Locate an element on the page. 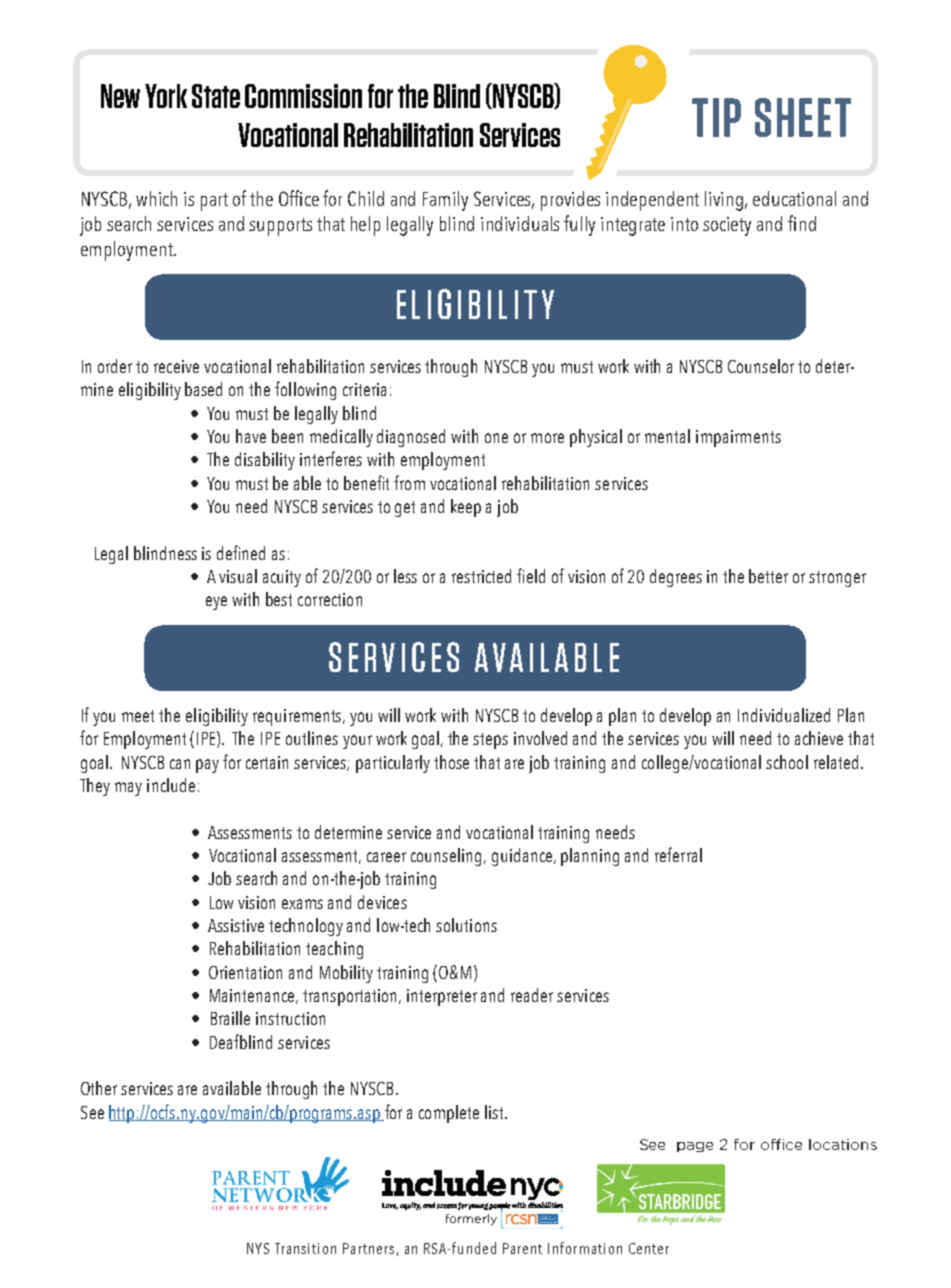  meet is located at coordinates (138, 716).
